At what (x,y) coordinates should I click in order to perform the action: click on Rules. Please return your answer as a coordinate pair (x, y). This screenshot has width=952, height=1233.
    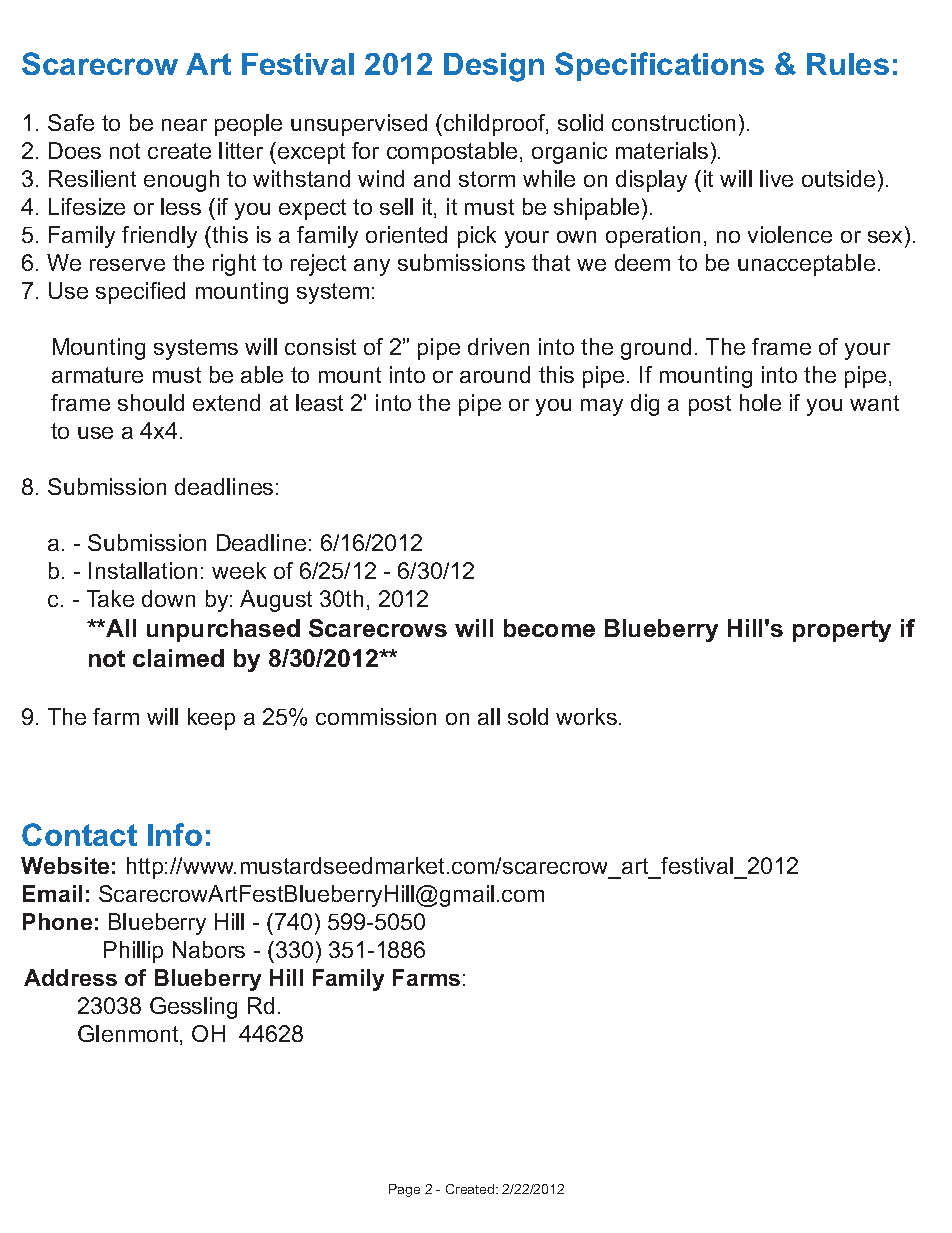
    Looking at the image, I should click on (848, 64).
